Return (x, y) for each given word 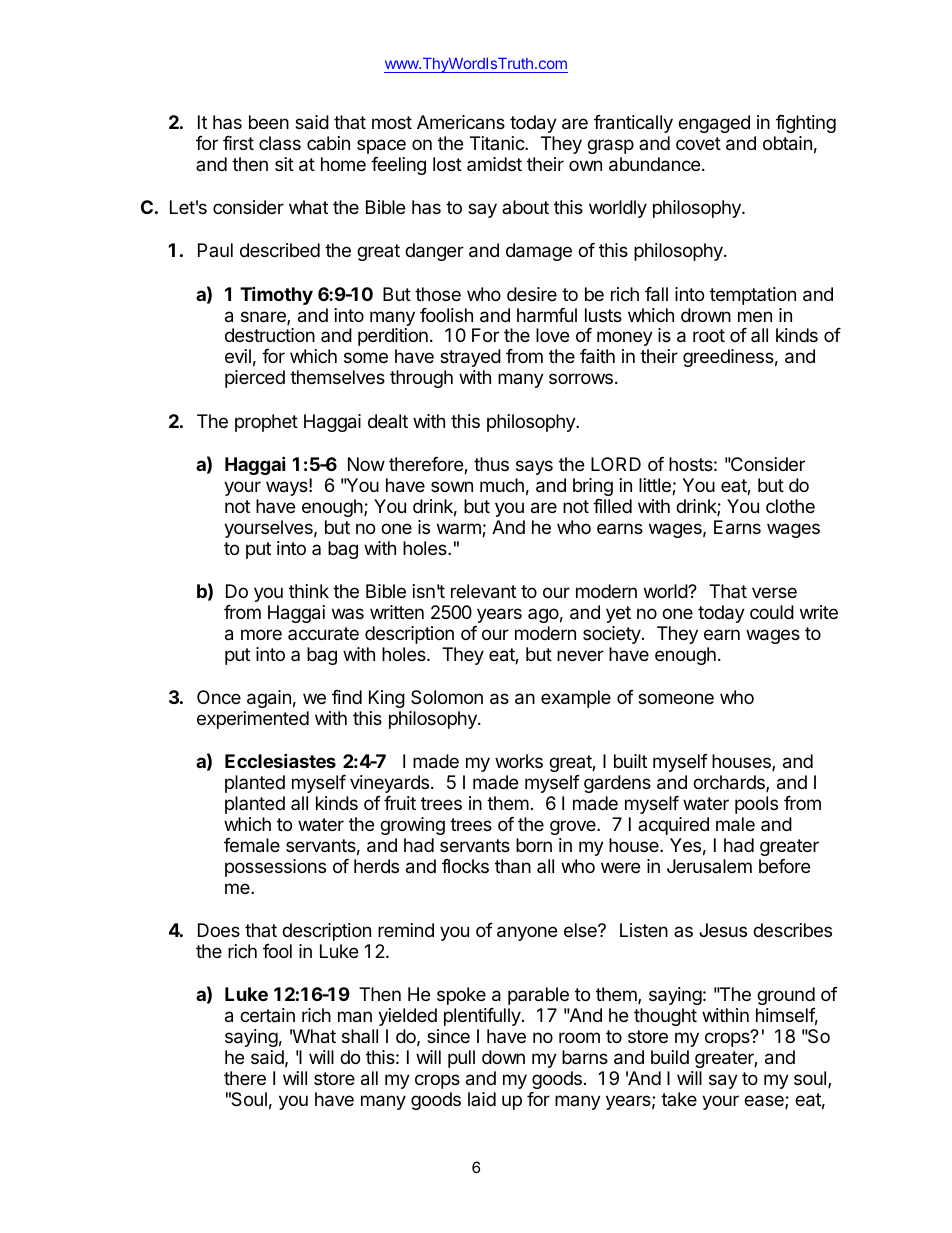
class (280, 143)
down (503, 1057)
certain (267, 1015)
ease (765, 1102)
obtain (787, 143)
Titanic (498, 143)
